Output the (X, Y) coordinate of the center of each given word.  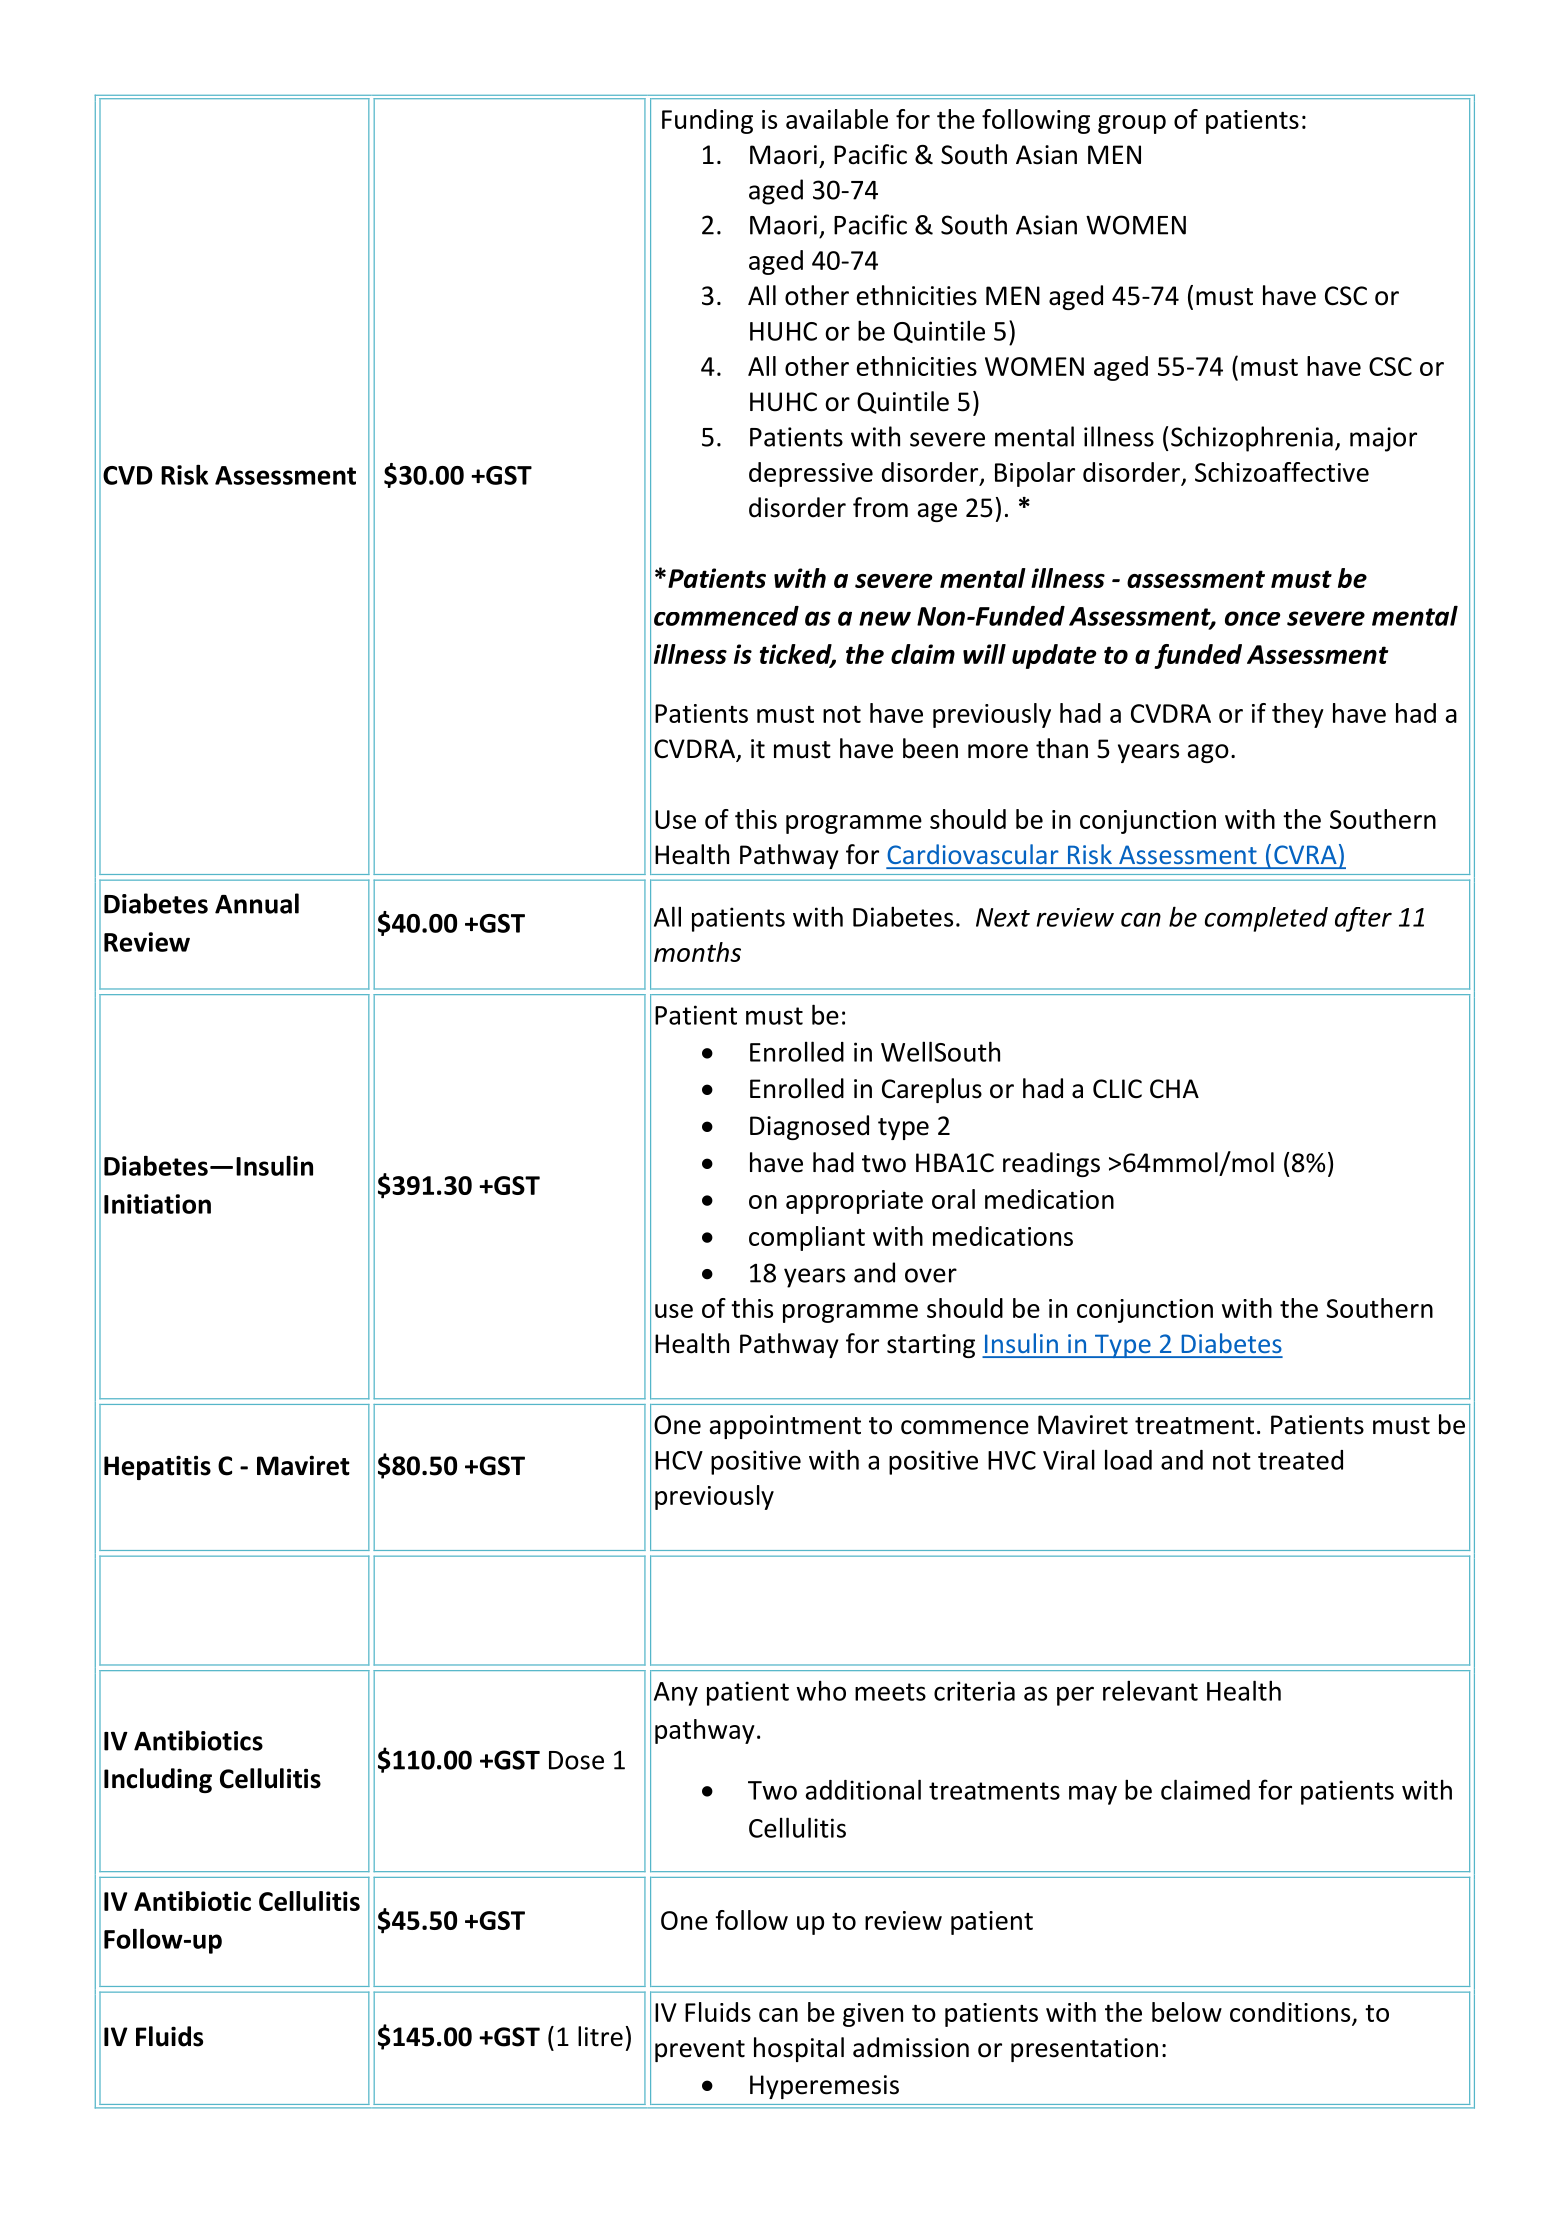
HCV (679, 1460)
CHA (1174, 1089)
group (1132, 124)
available (837, 119)
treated (1300, 1460)
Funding (707, 121)
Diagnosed (809, 1127)
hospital (799, 2049)
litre (600, 2036)
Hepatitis (157, 1467)
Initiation (157, 1204)
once (1252, 618)
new (885, 618)
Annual (257, 903)
